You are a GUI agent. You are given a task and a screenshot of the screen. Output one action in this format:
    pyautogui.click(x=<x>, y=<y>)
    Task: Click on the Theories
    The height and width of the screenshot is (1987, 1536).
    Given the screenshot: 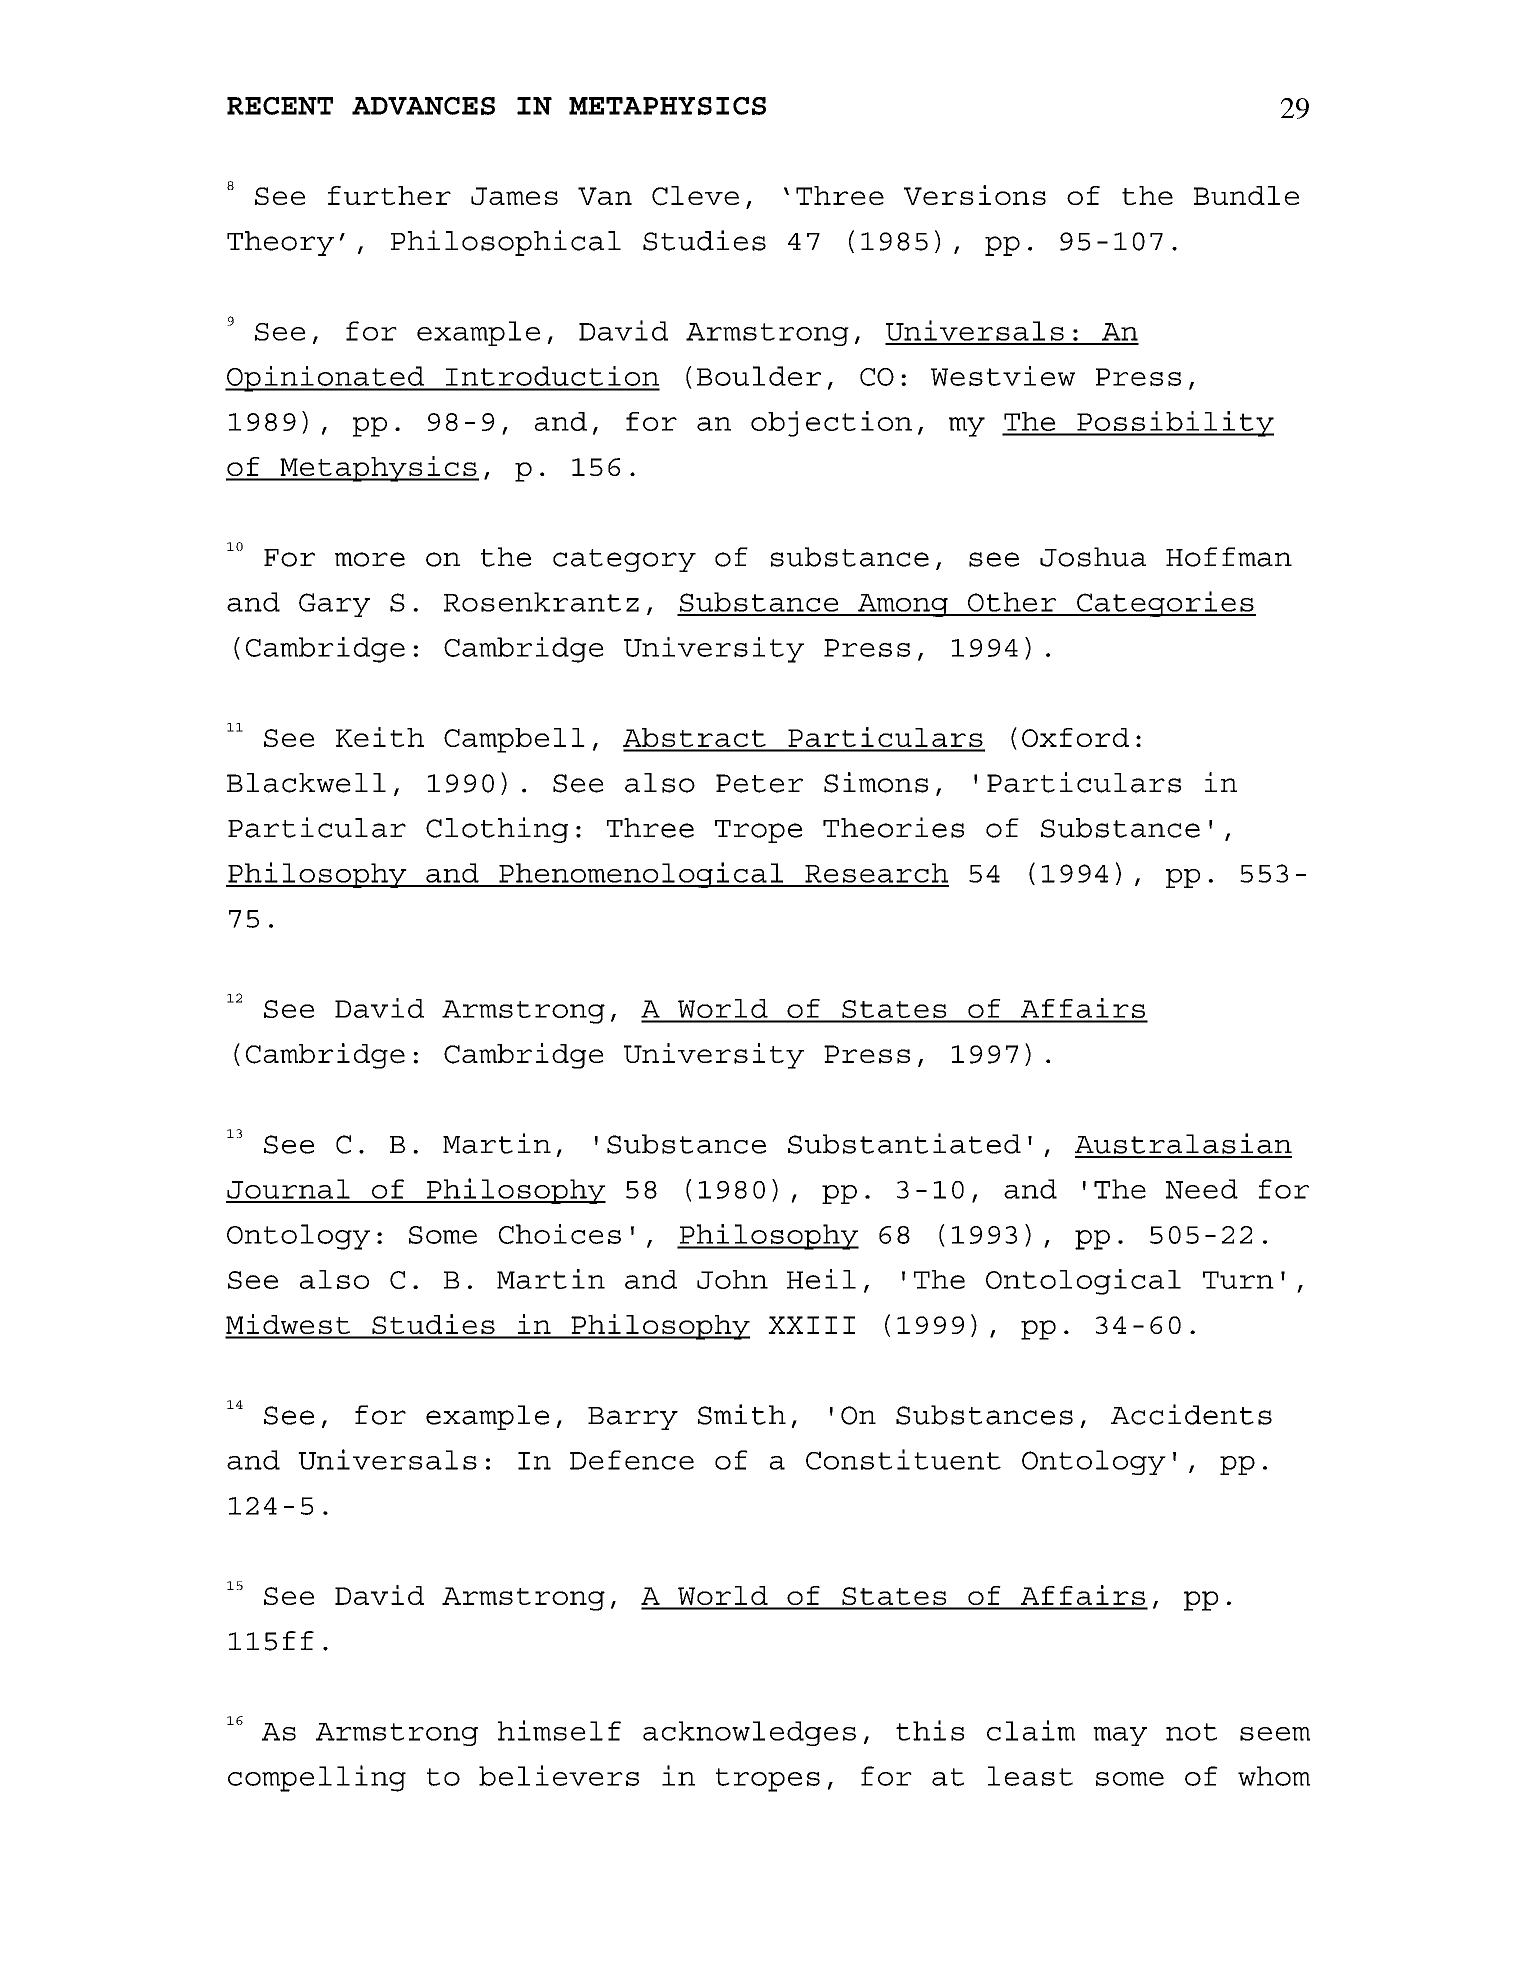 What is the action you would take?
    pyautogui.click(x=893, y=827)
